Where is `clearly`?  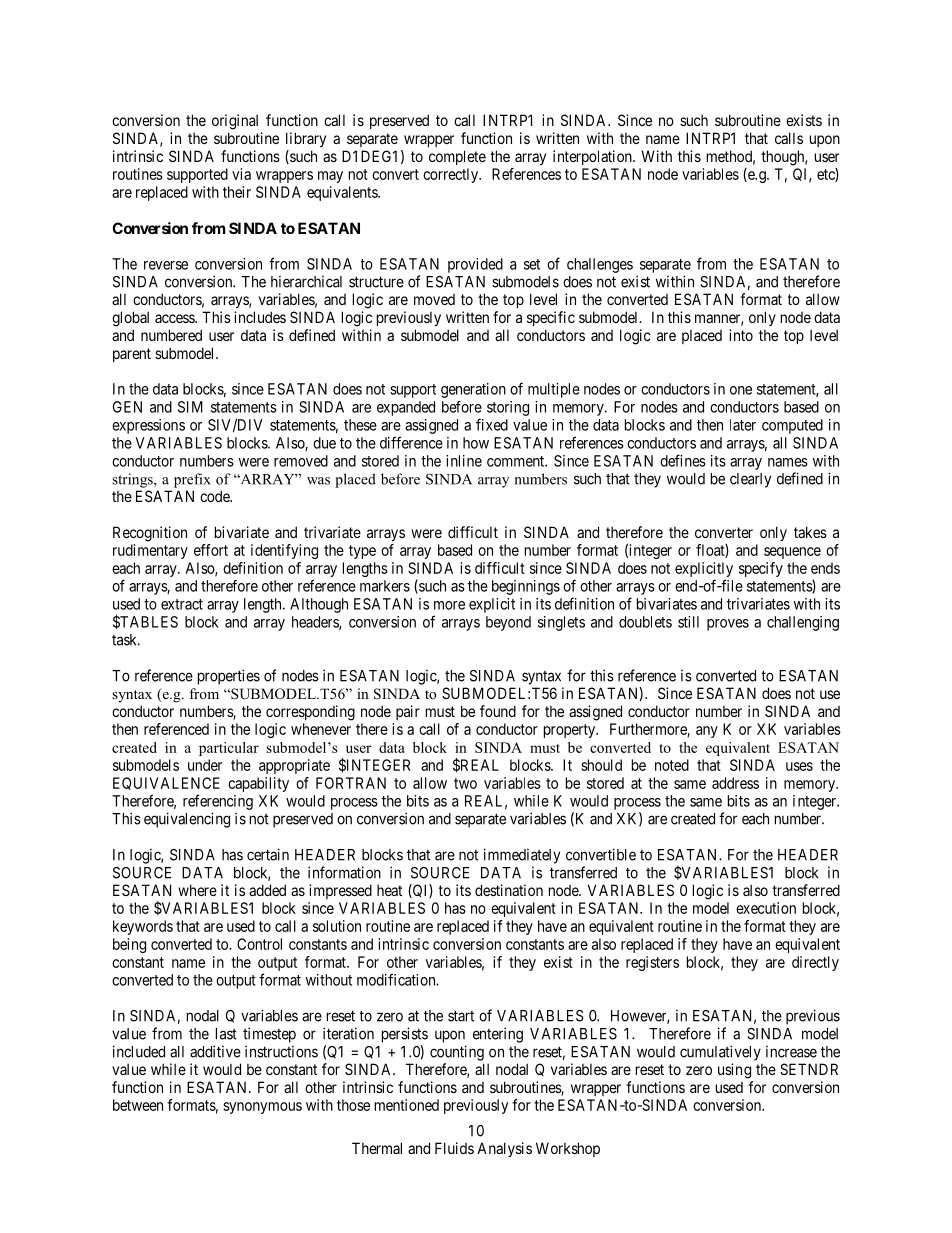
clearly is located at coordinates (750, 480).
